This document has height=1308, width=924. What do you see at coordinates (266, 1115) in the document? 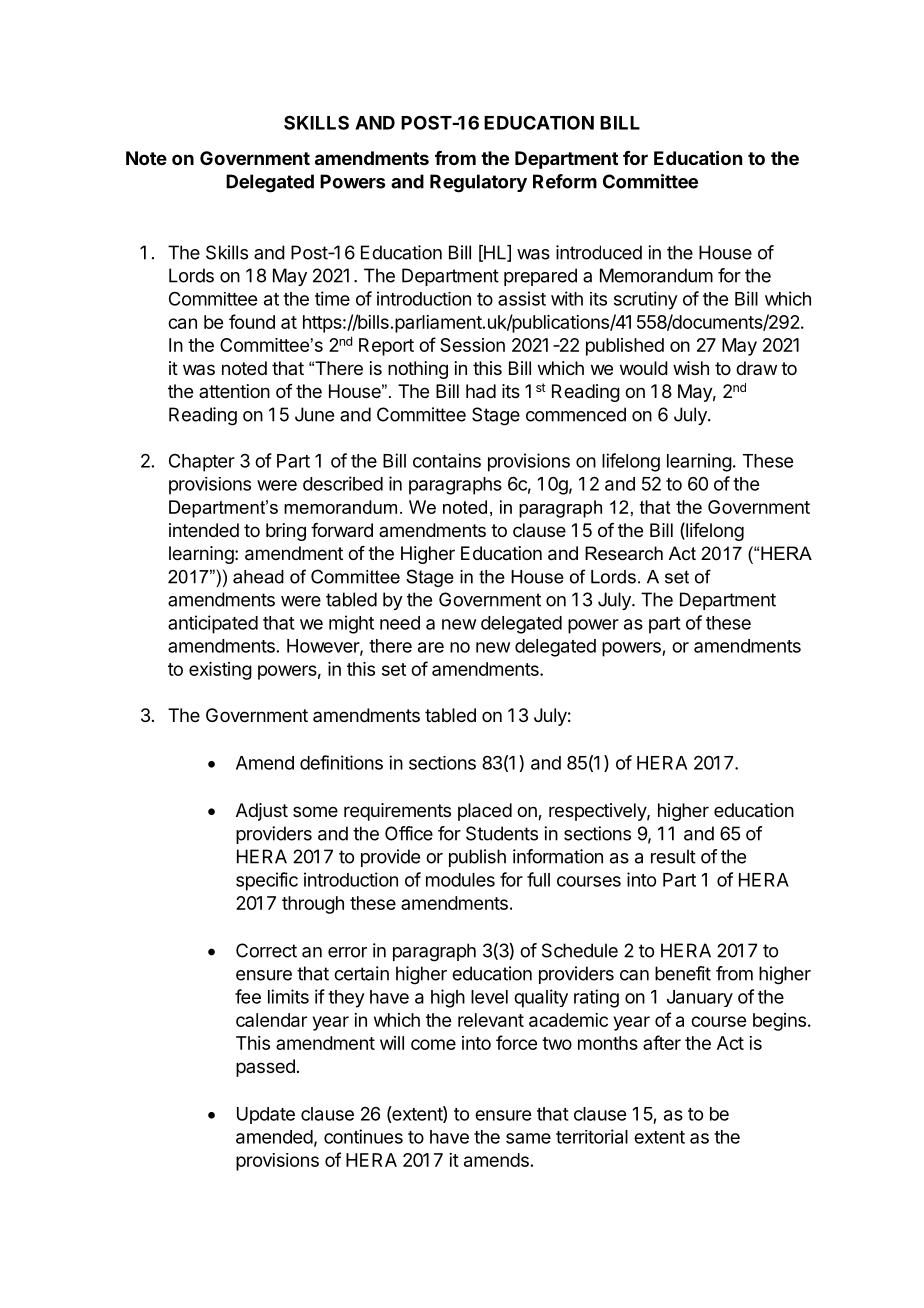
I see `Update` at bounding box center [266, 1115].
